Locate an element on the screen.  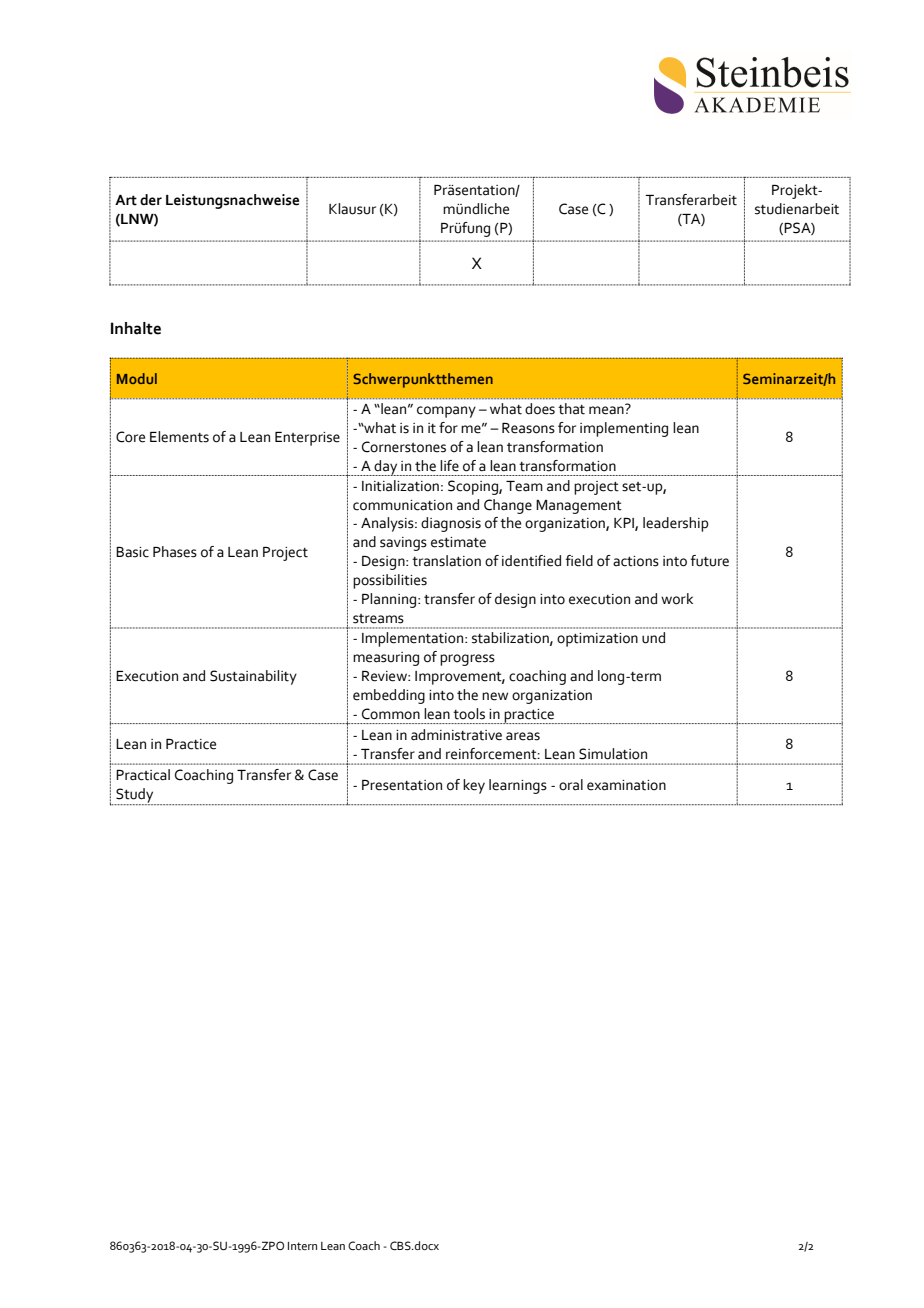
Study is located at coordinates (135, 796).
